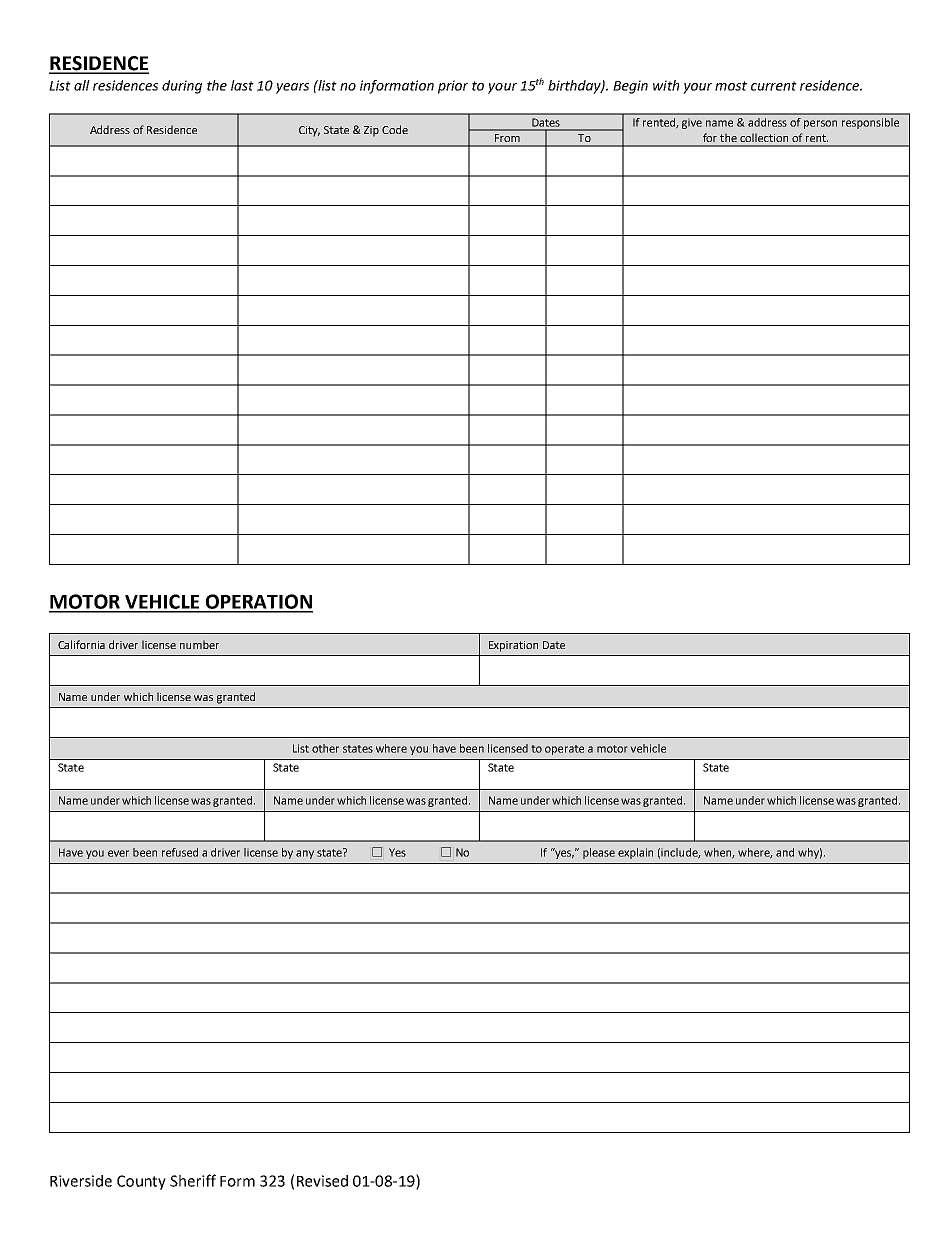 This page has width=952, height=1233. What do you see at coordinates (182, 87) in the page?
I see `during` at bounding box center [182, 87].
